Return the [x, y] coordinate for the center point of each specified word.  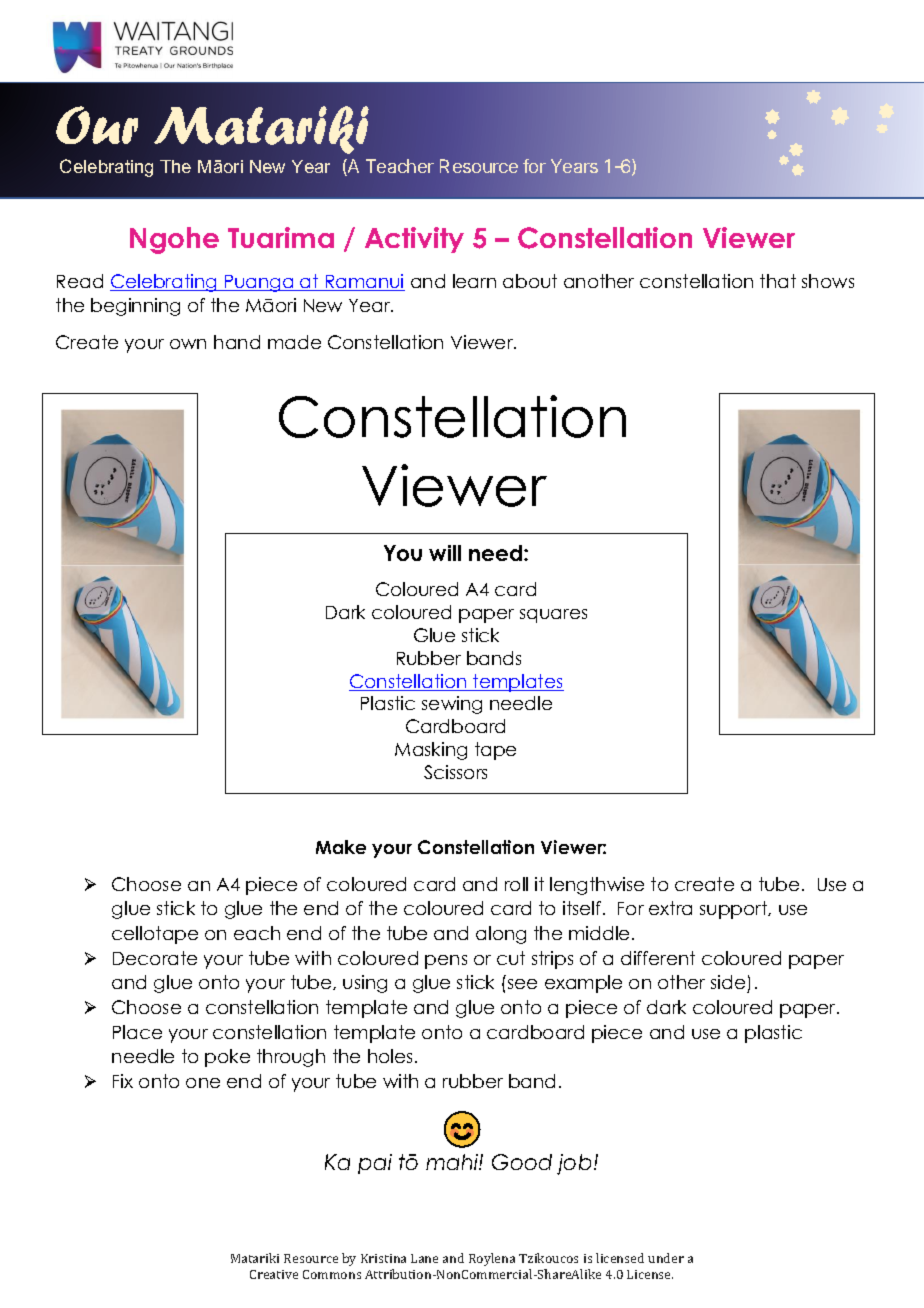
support [735, 910]
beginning [135, 307]
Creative [274, 1274]
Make [341, 847]
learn [474, 281]
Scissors [455, 772]
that [778, 281]
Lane [424, 1258]
